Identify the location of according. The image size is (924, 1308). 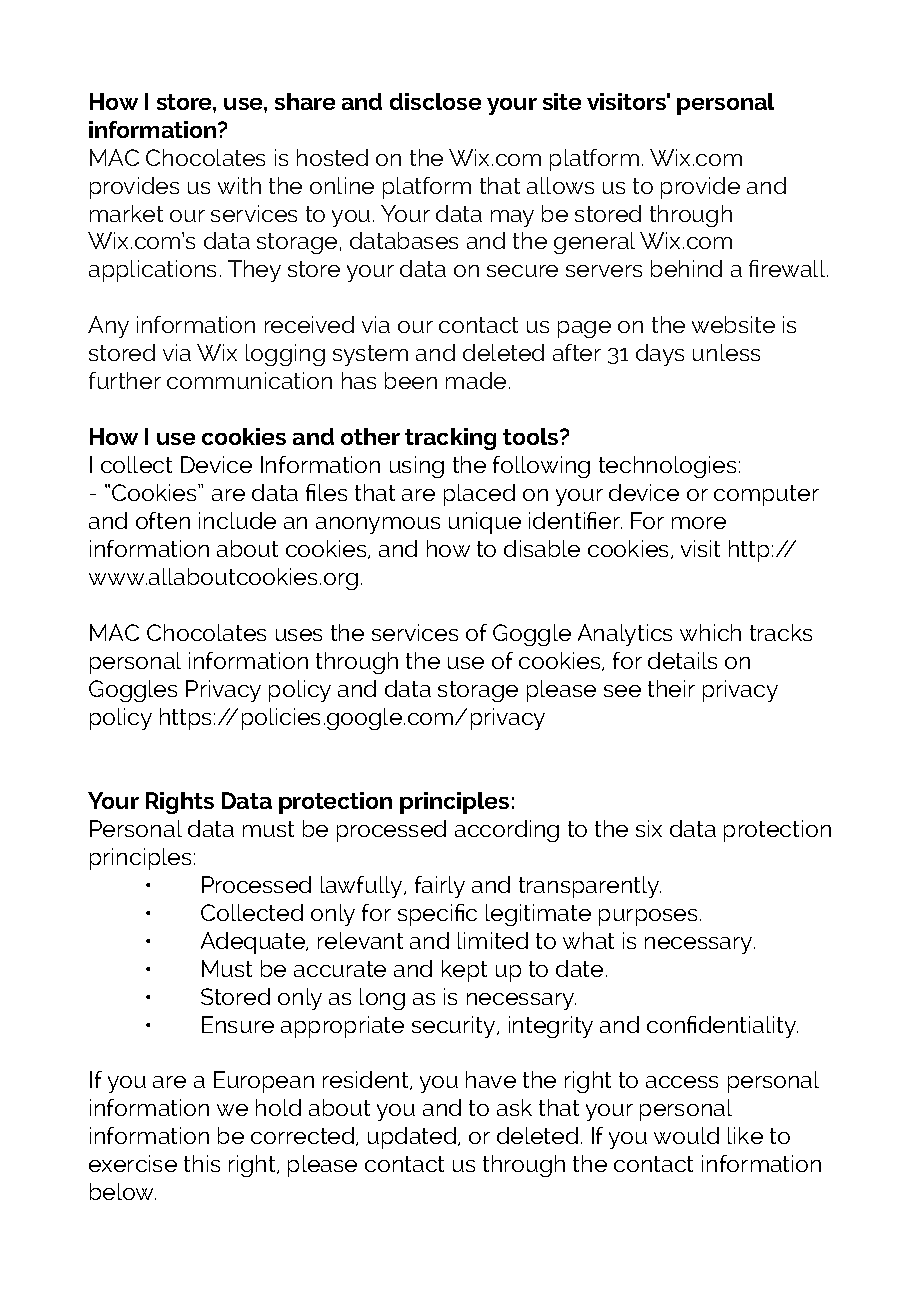
(507, 831).
